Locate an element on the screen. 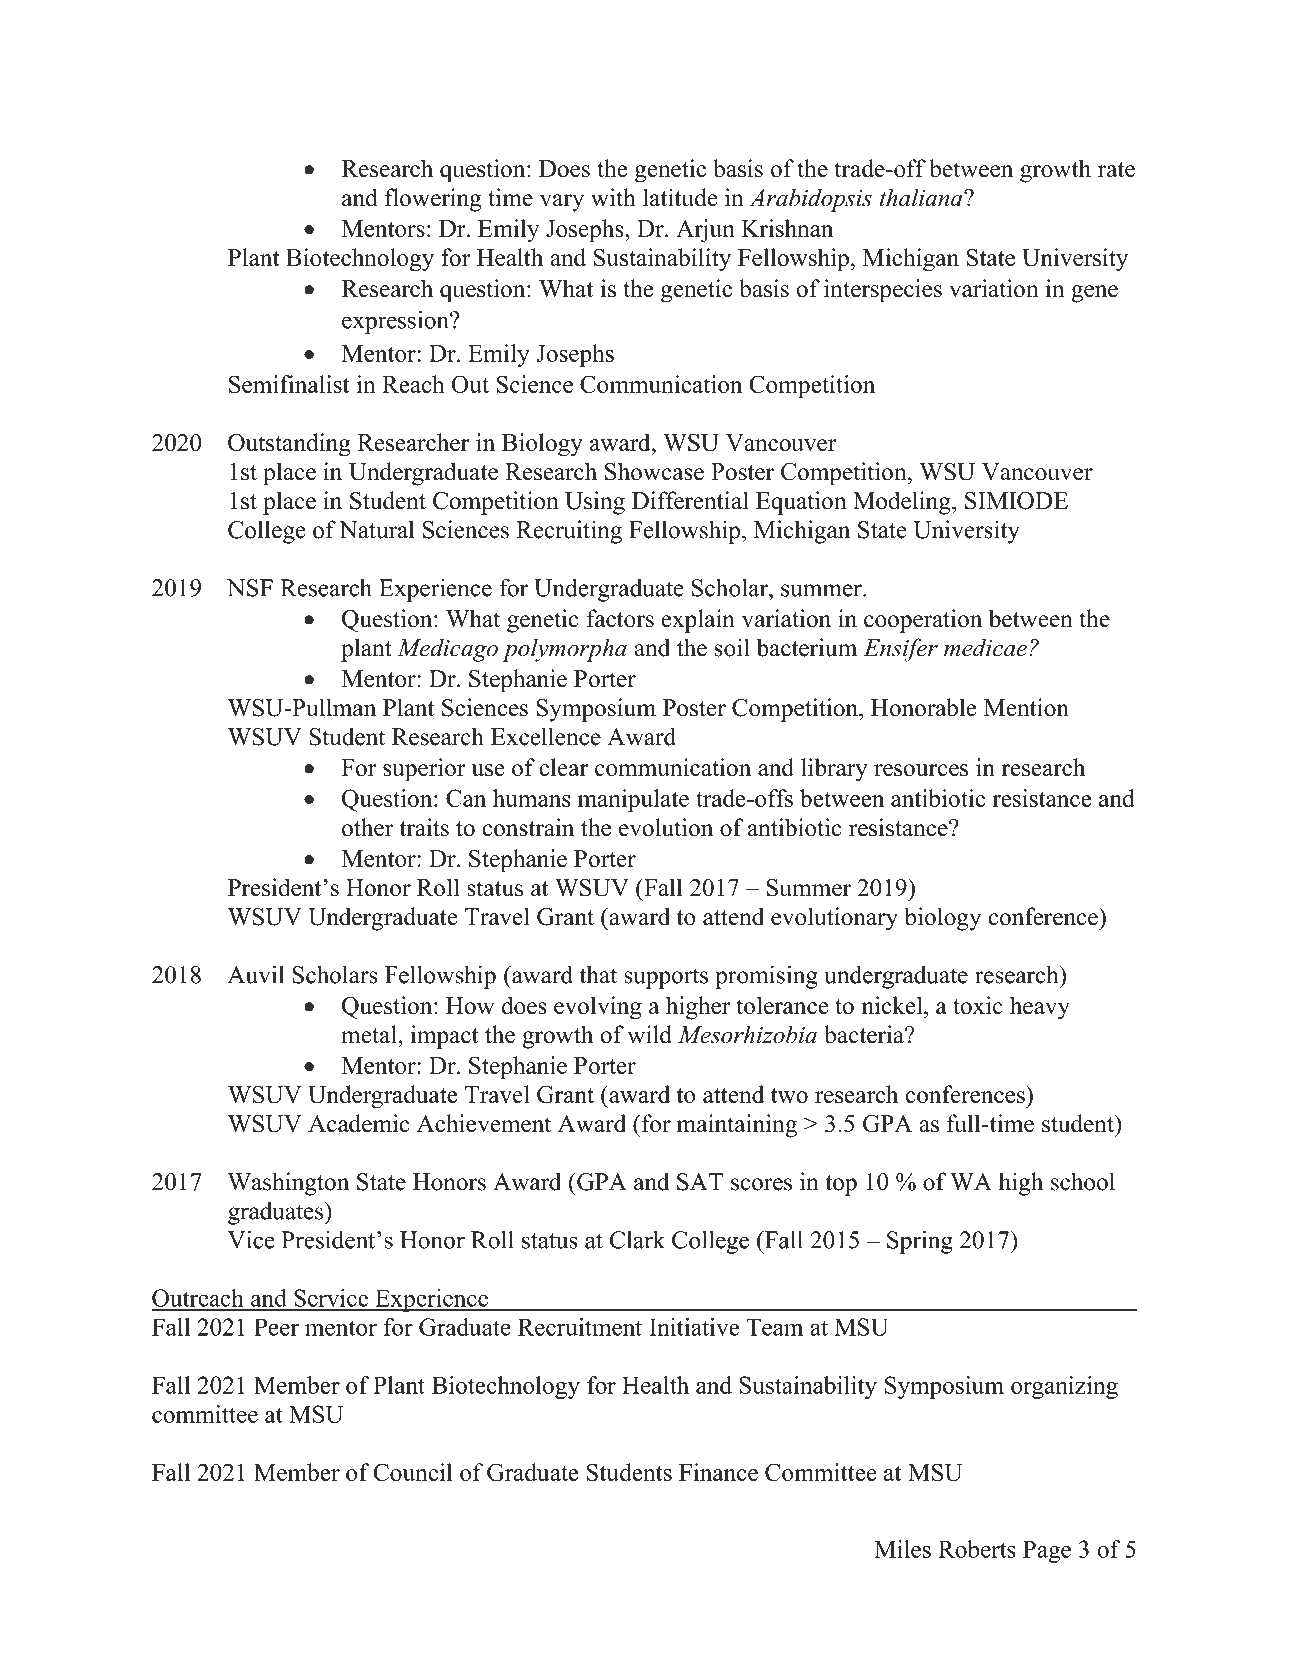 Image resolution: width=1289 pixels, height=1668 pixels. thaliana is located at coordinates (922, 197).
